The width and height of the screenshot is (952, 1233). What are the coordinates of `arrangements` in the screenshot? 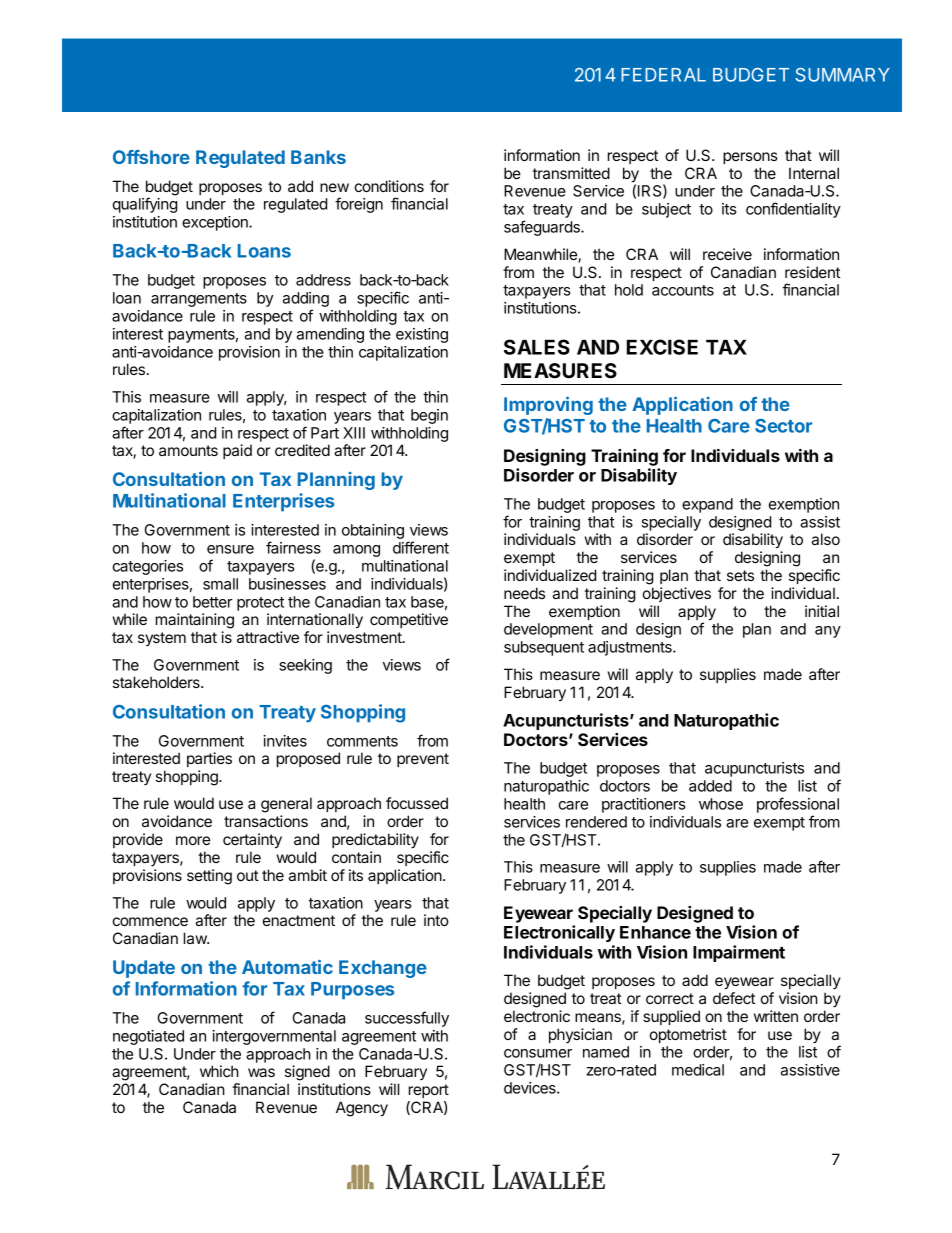 It's located at (199, 300).
